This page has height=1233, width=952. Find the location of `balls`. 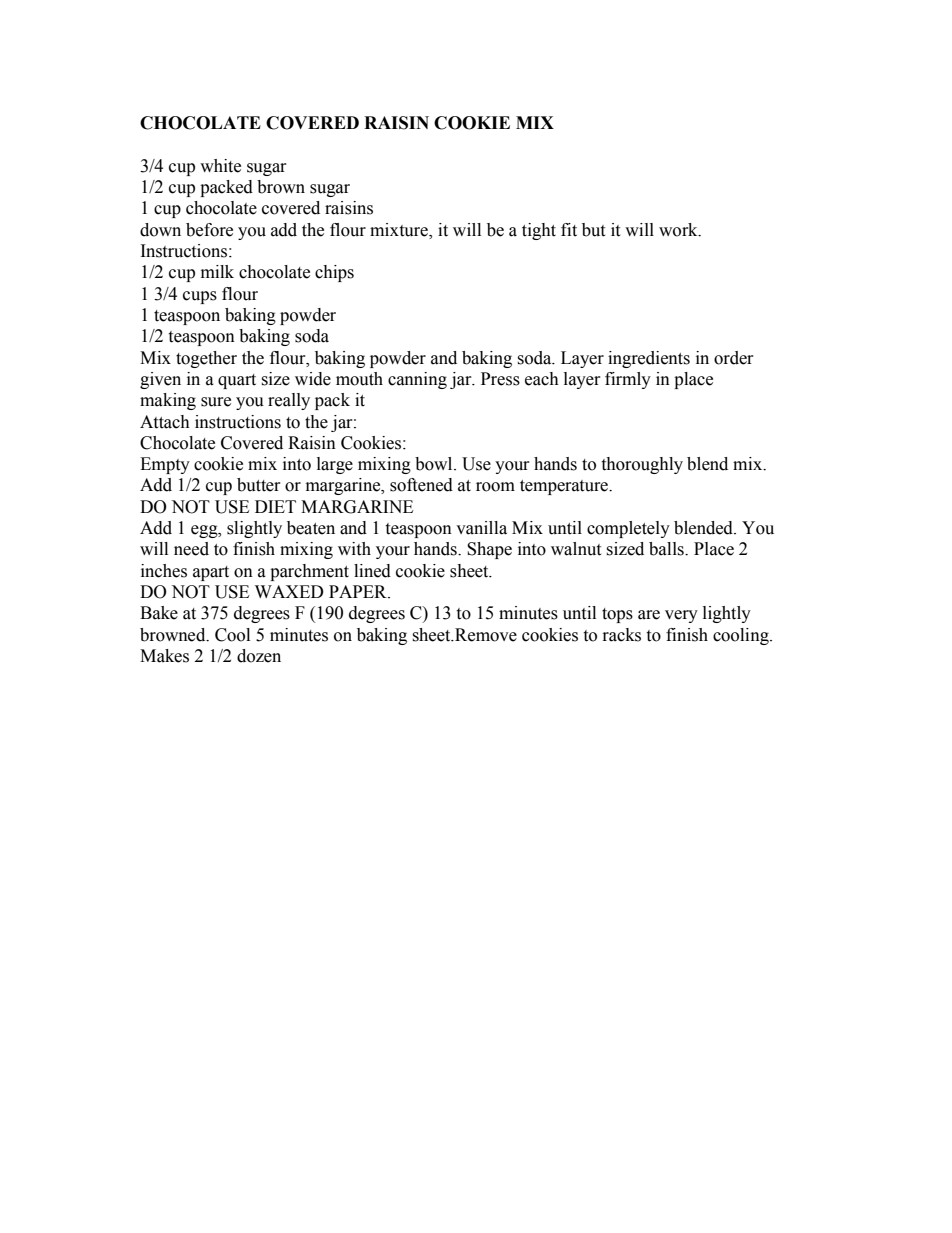

balls is located at coordinates (667, 549).
